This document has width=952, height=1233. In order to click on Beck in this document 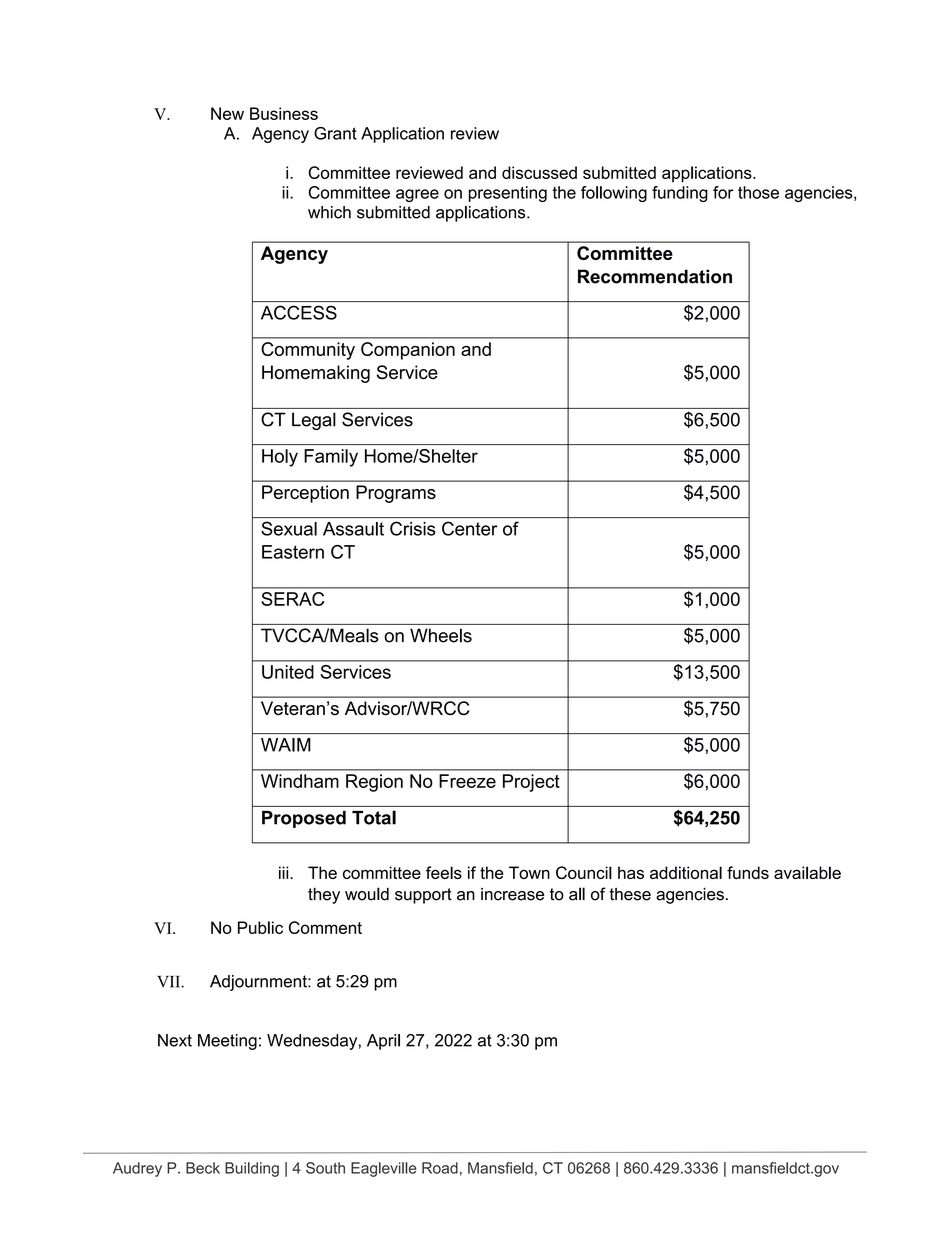, I will do `click(203, 1168)`.
